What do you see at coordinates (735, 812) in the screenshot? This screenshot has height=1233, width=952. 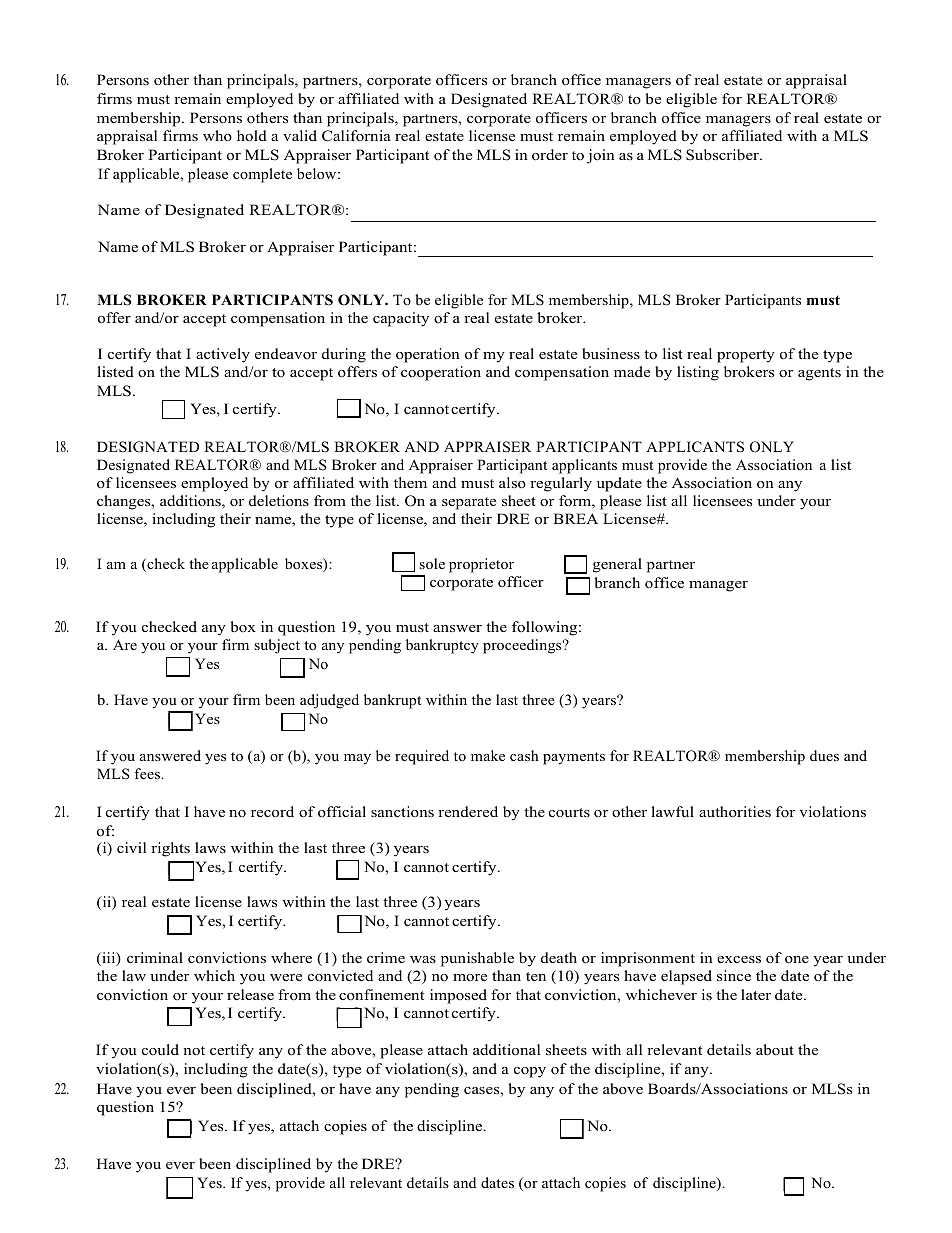 I see `authorities` at bounding box center [735, 812].
